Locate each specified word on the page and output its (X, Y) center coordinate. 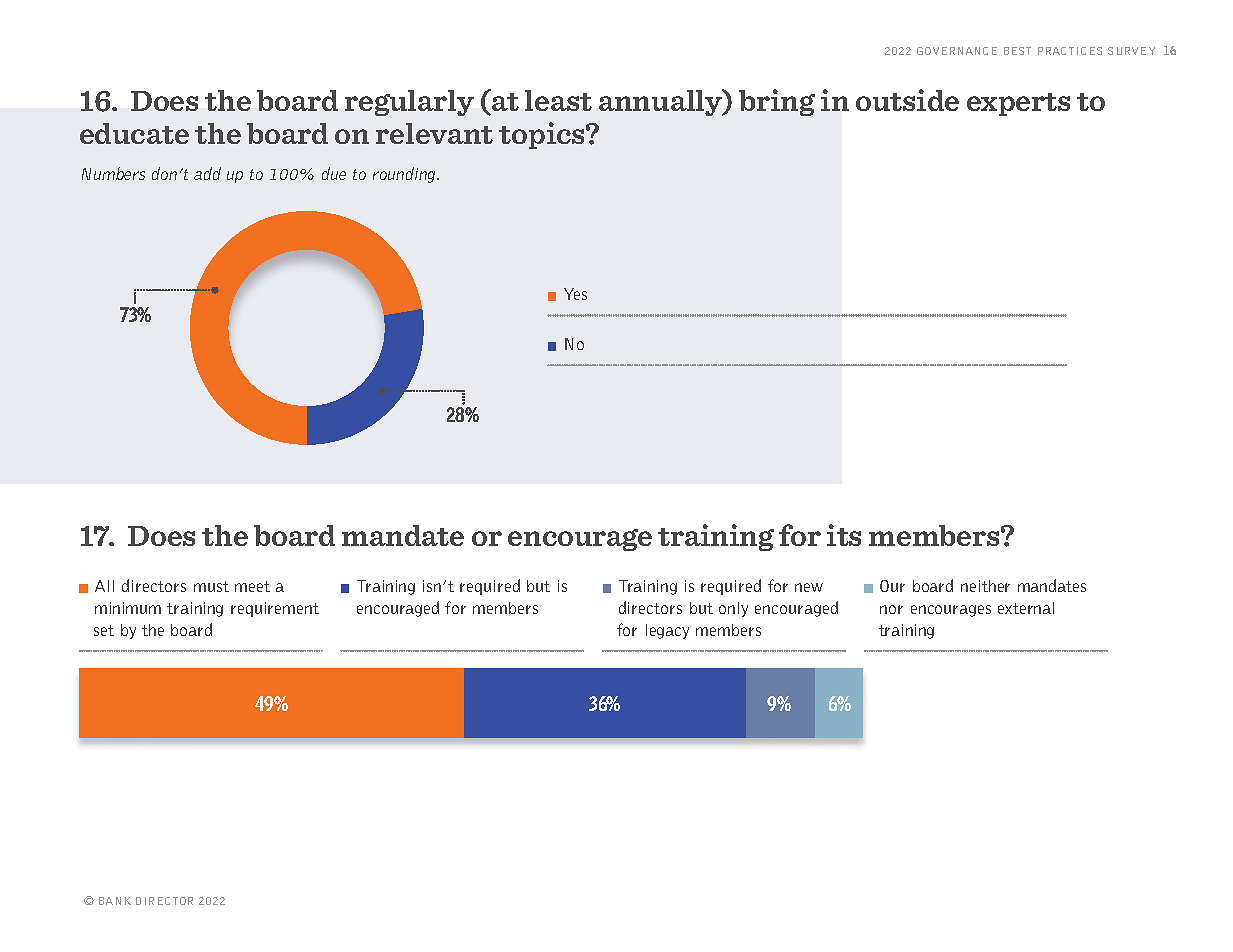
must (211, 586)
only (733, 609)
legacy (667, 631)
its (844, 535)
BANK (115, 901)
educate (134, 133)
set (104, 630)
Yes (575, 294)
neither (985, 586)
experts (1018, 104)
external (1026, 608)
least (558, 100)
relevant (434, 133)
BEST (1017, 51)
